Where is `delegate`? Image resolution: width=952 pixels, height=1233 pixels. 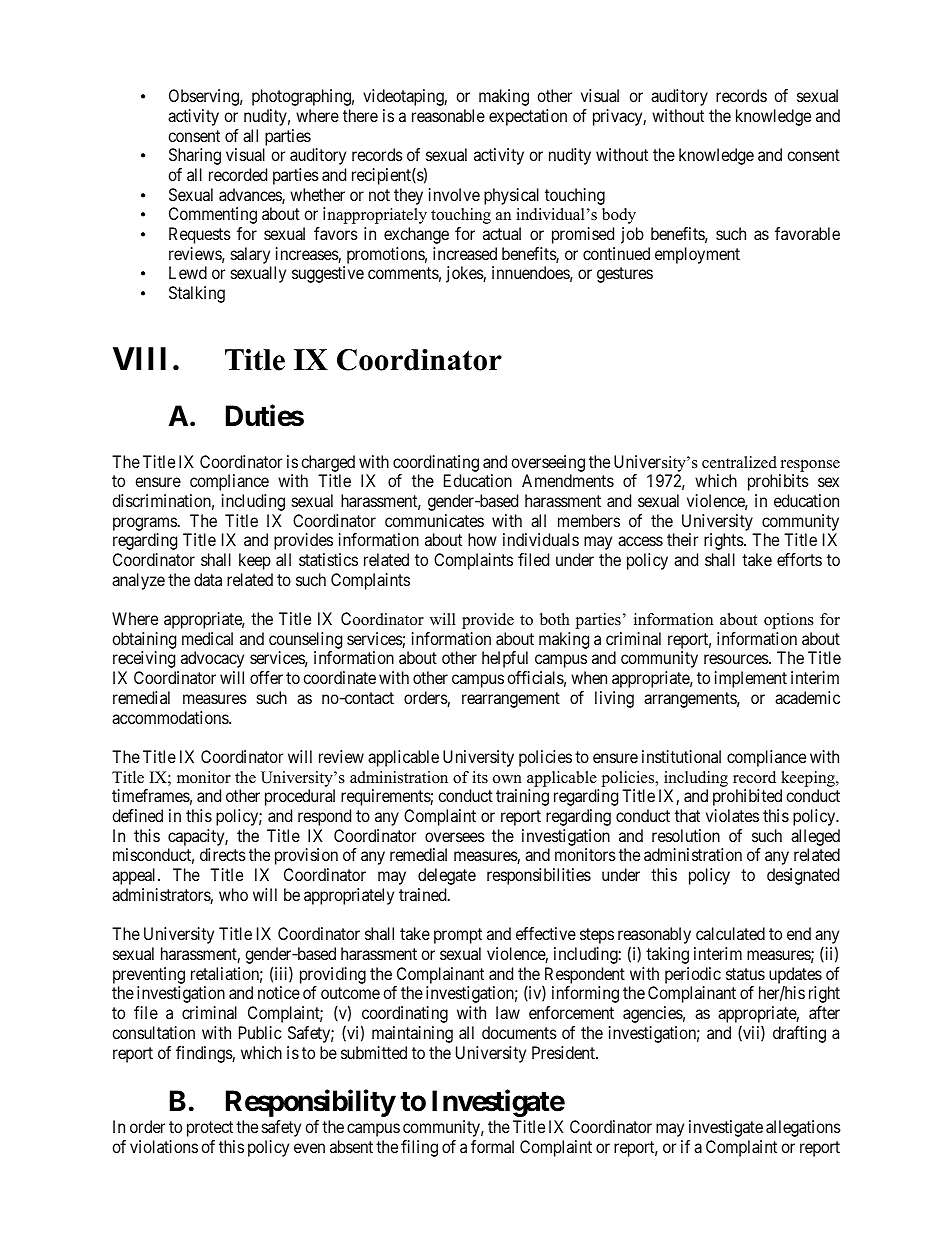
delegate is located at coordinates (447, 876).
